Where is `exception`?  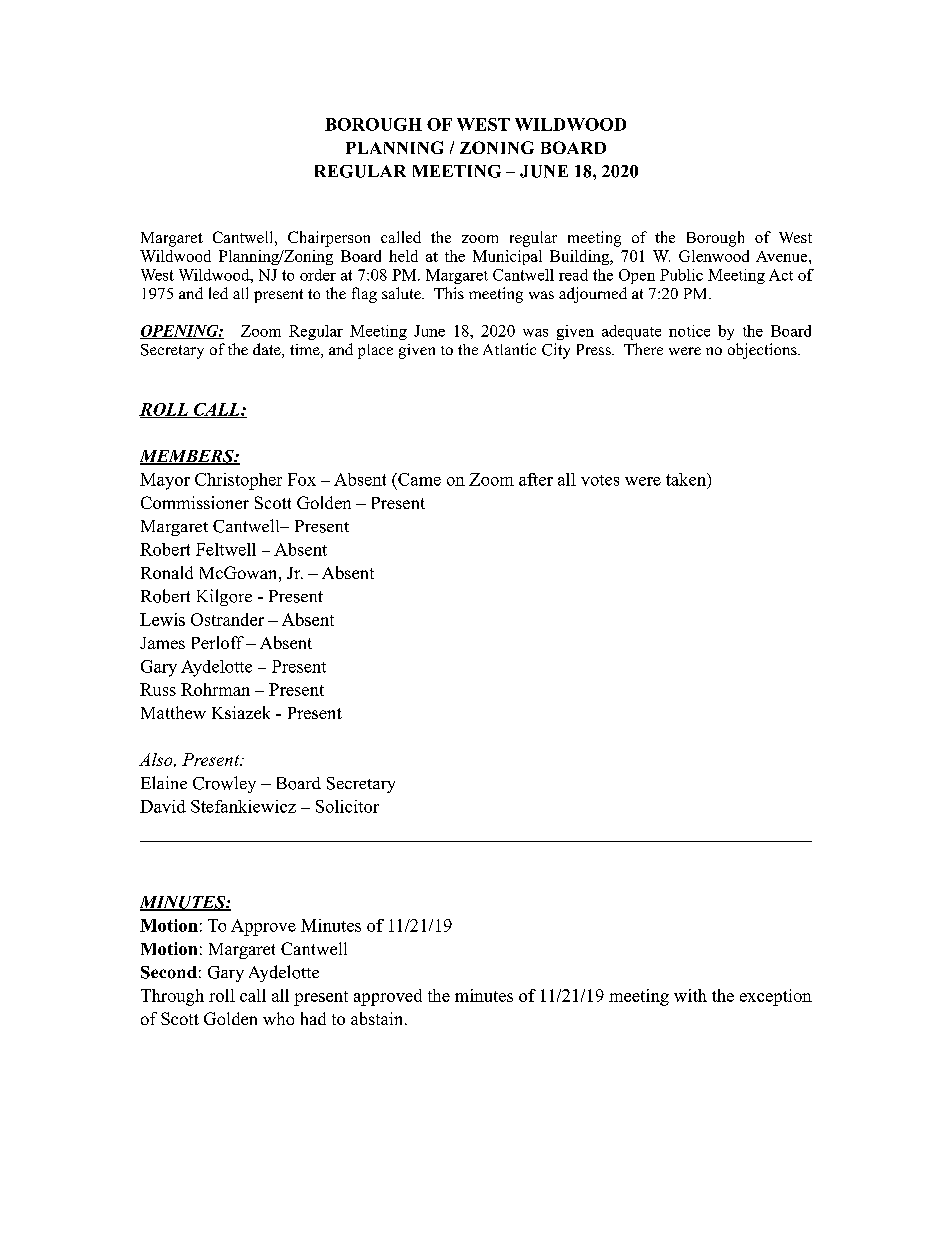
exception is located at coordinates (776, 997).
